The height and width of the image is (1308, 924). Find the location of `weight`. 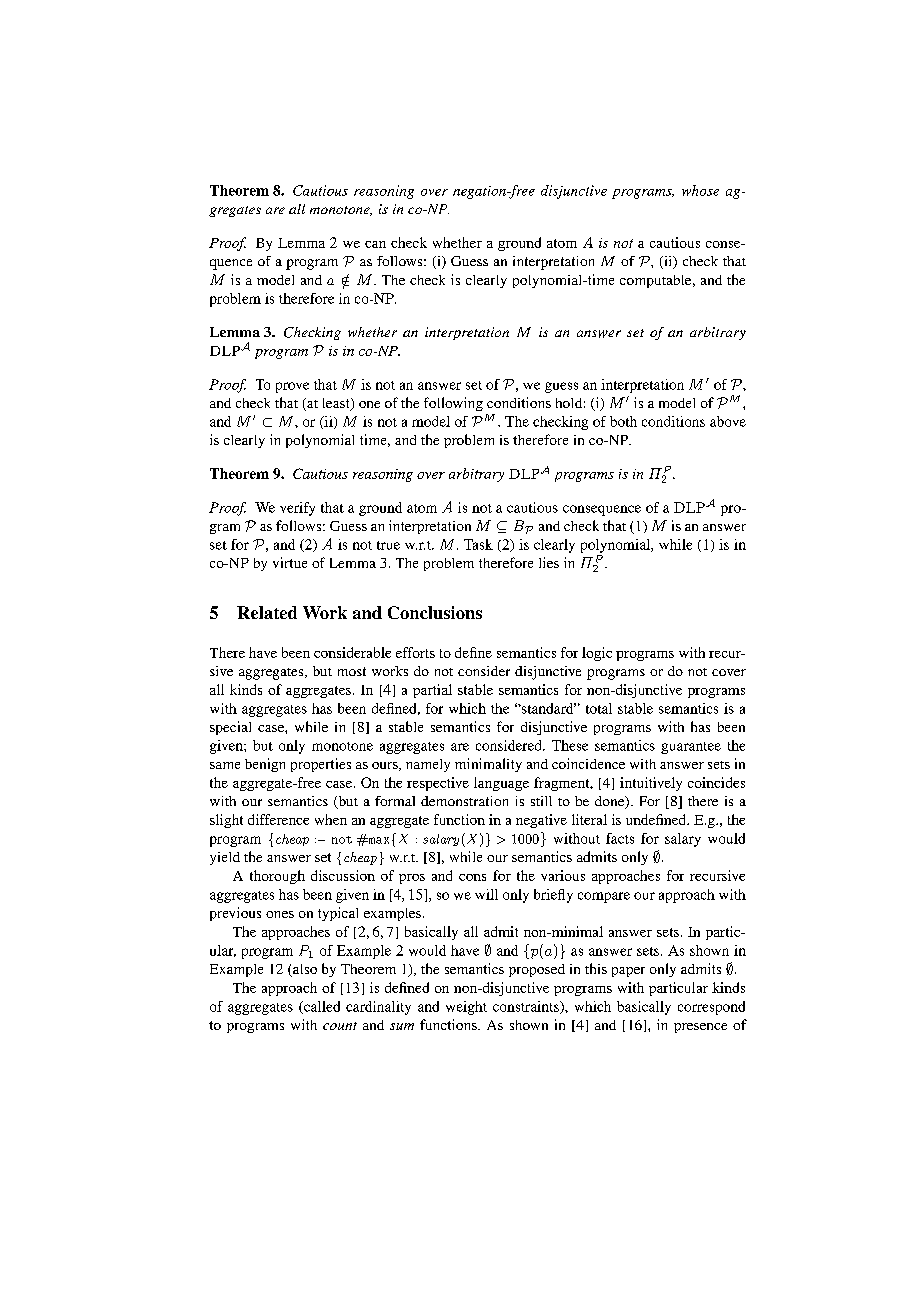

weight is located at coordinates (466, 1008).
